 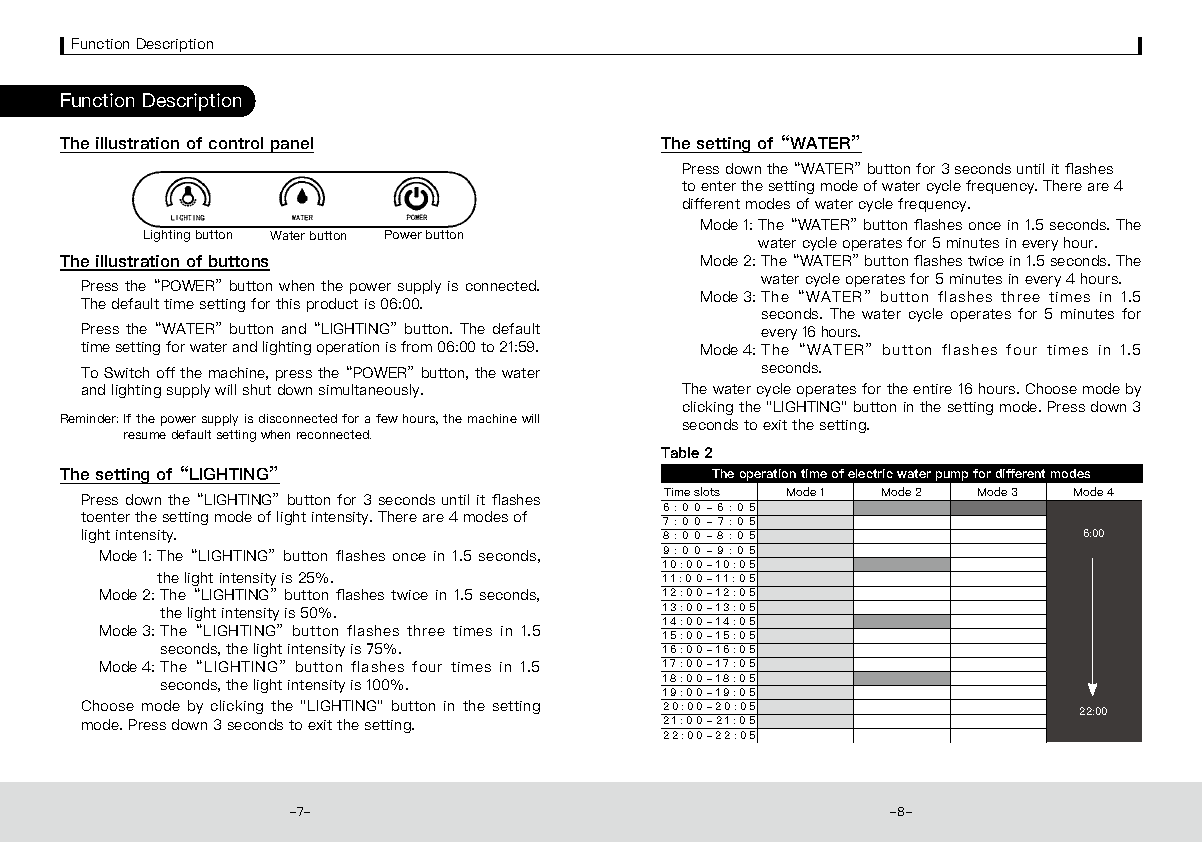 What do you see at coordinates (932, 389) in the screenshot?
I see `entire` at bounding box center [932, 389].
